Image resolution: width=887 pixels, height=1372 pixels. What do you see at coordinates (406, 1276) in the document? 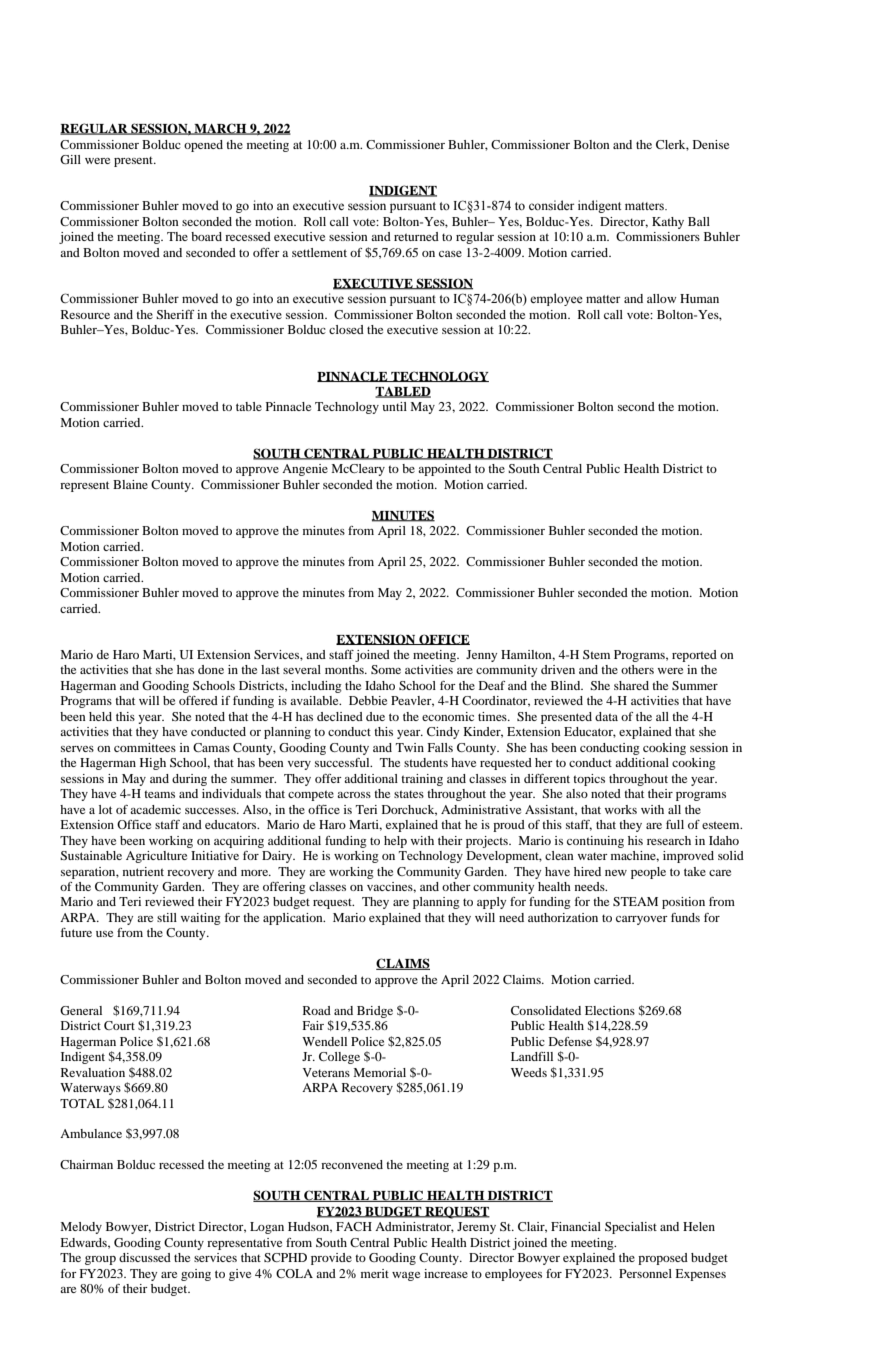
I see `wage` at bounding box center [406, 1276].
